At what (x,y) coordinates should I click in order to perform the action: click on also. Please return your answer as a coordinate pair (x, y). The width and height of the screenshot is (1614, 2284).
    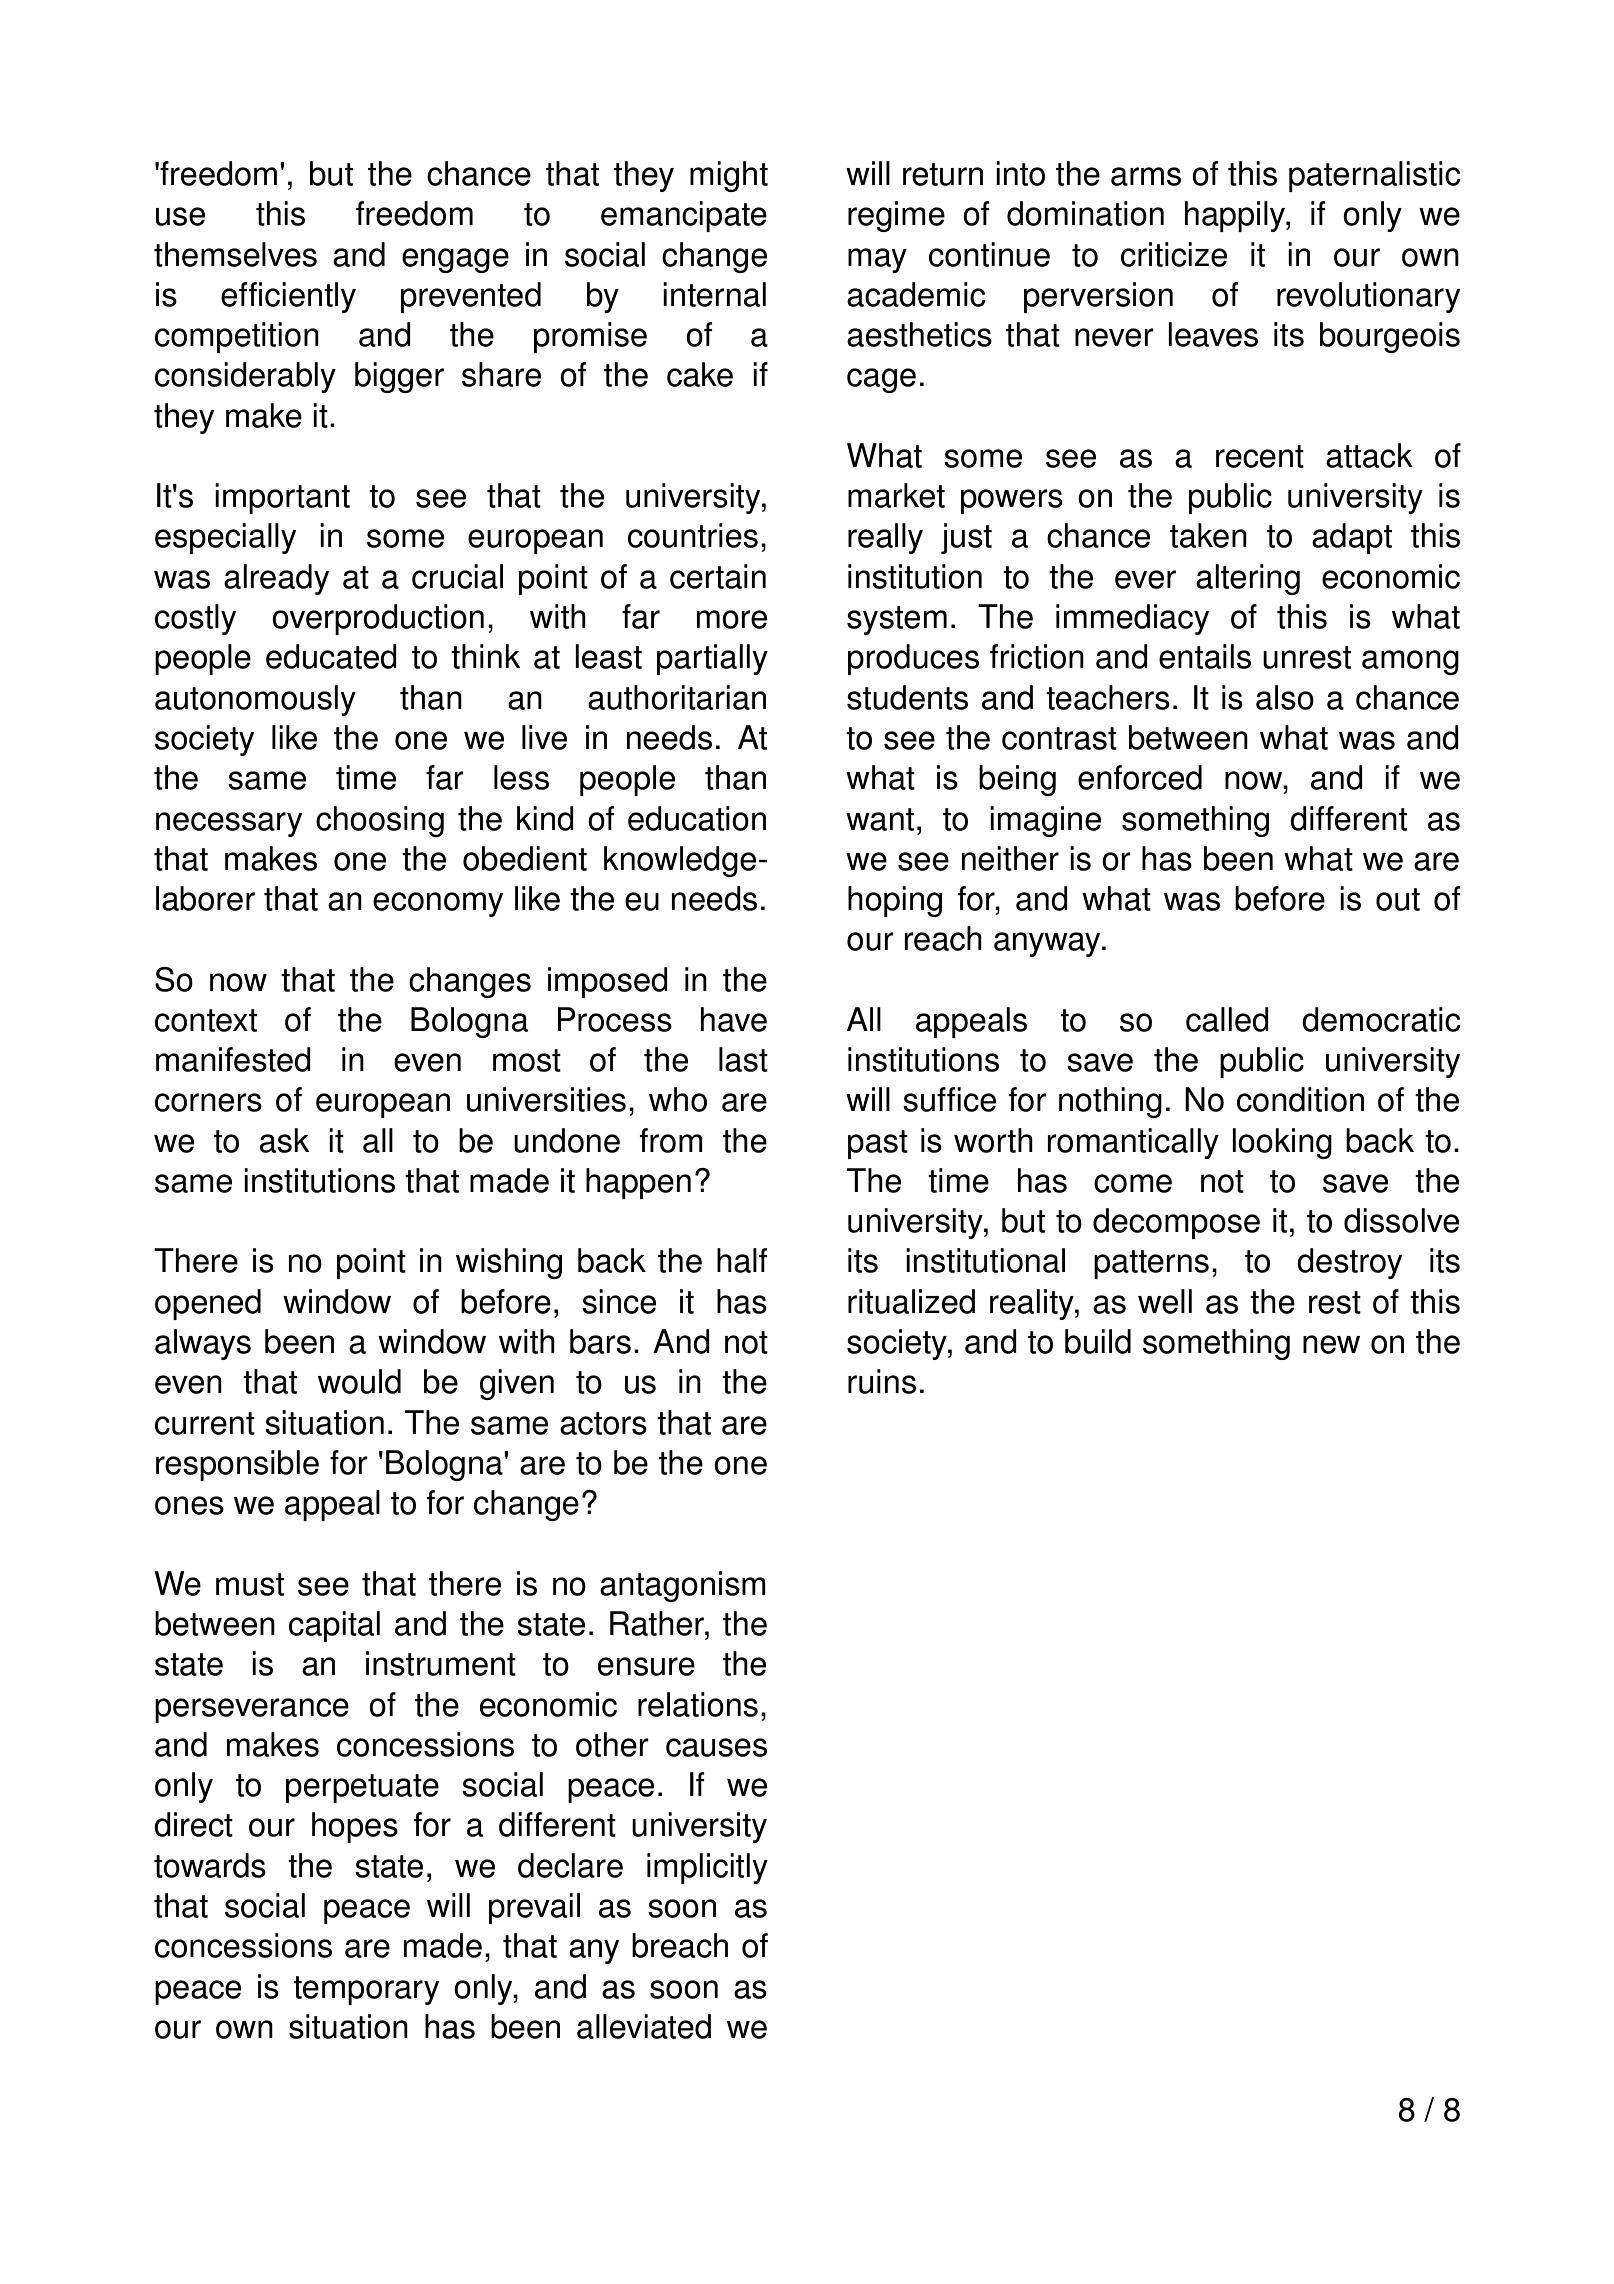
    Looking at the image, I should click on (1285, 697).
